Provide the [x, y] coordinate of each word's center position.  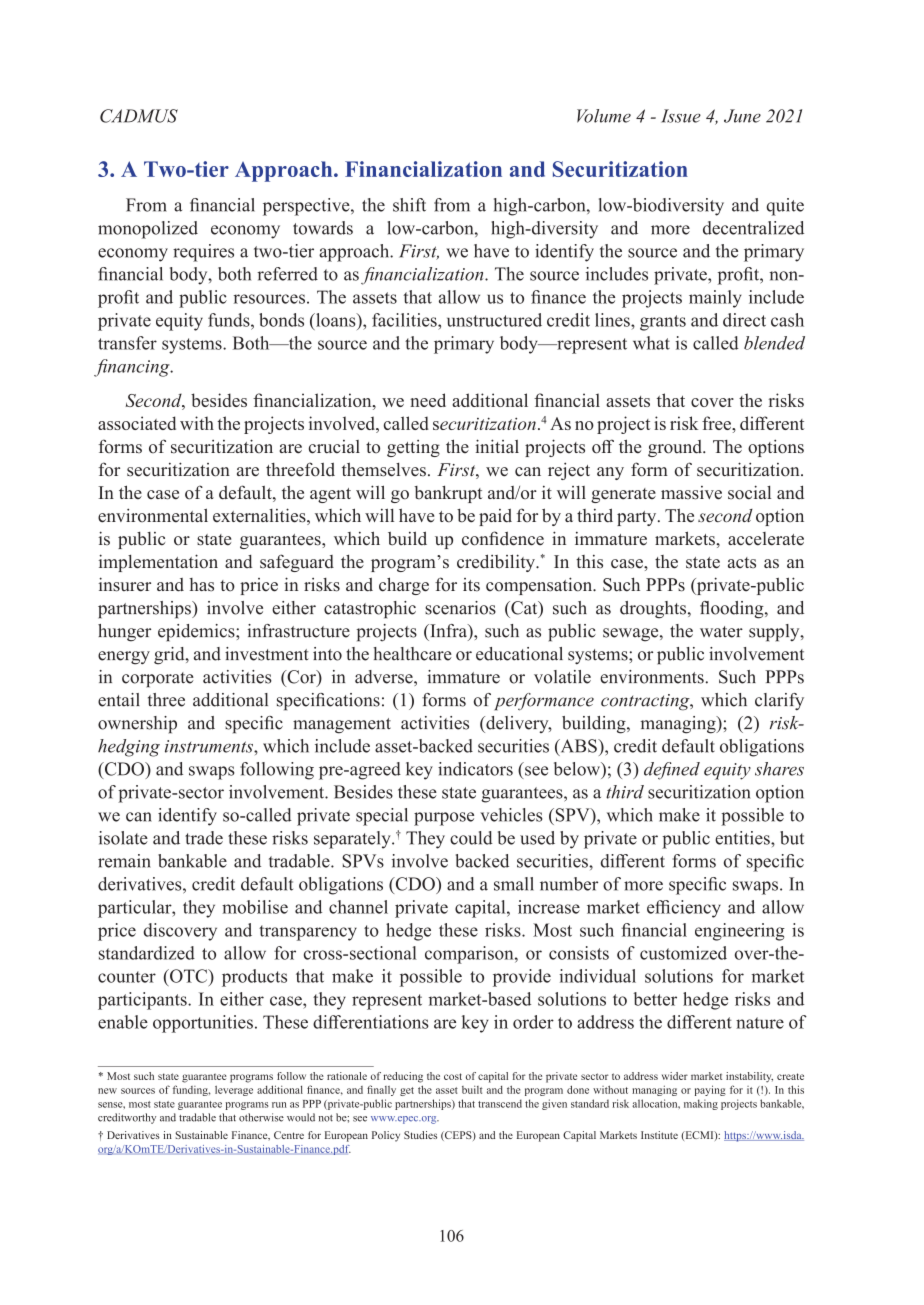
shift [409, 205]
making [701, 1104]
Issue [681, 116]
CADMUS [139, 116]
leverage [234, 1091]
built [472, 1090]
